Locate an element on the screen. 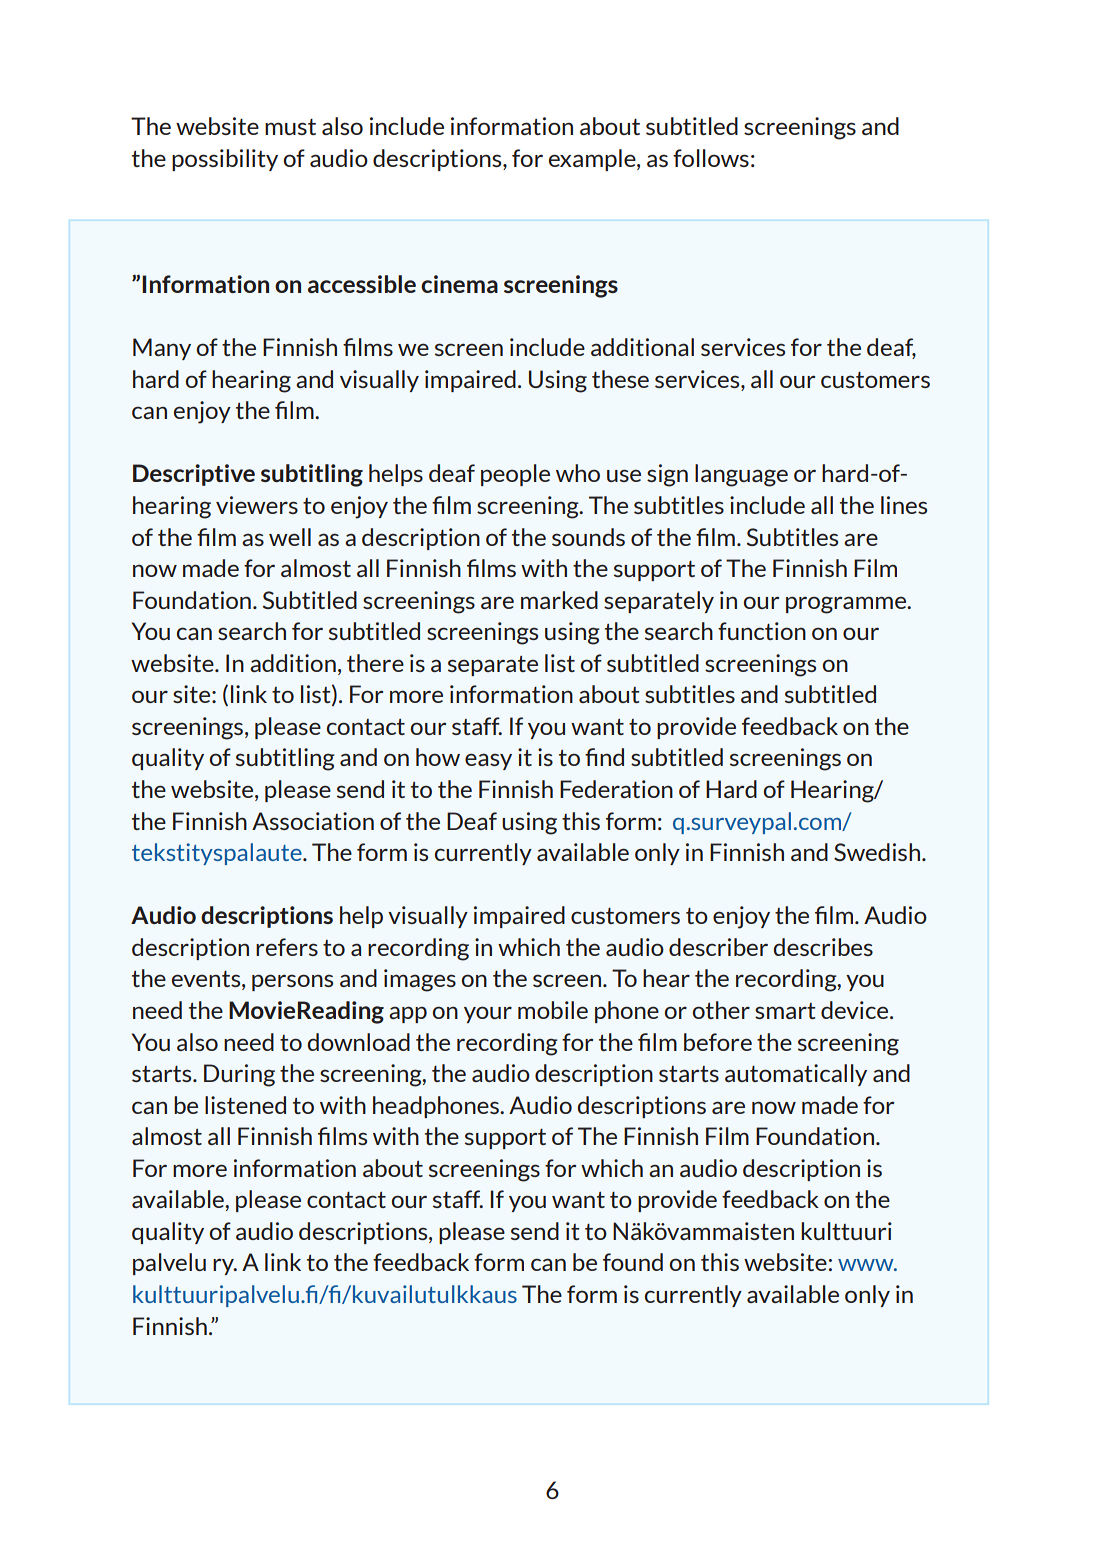 The image size is (1105, 1563). possibility is located at coordinates (225, 160).
